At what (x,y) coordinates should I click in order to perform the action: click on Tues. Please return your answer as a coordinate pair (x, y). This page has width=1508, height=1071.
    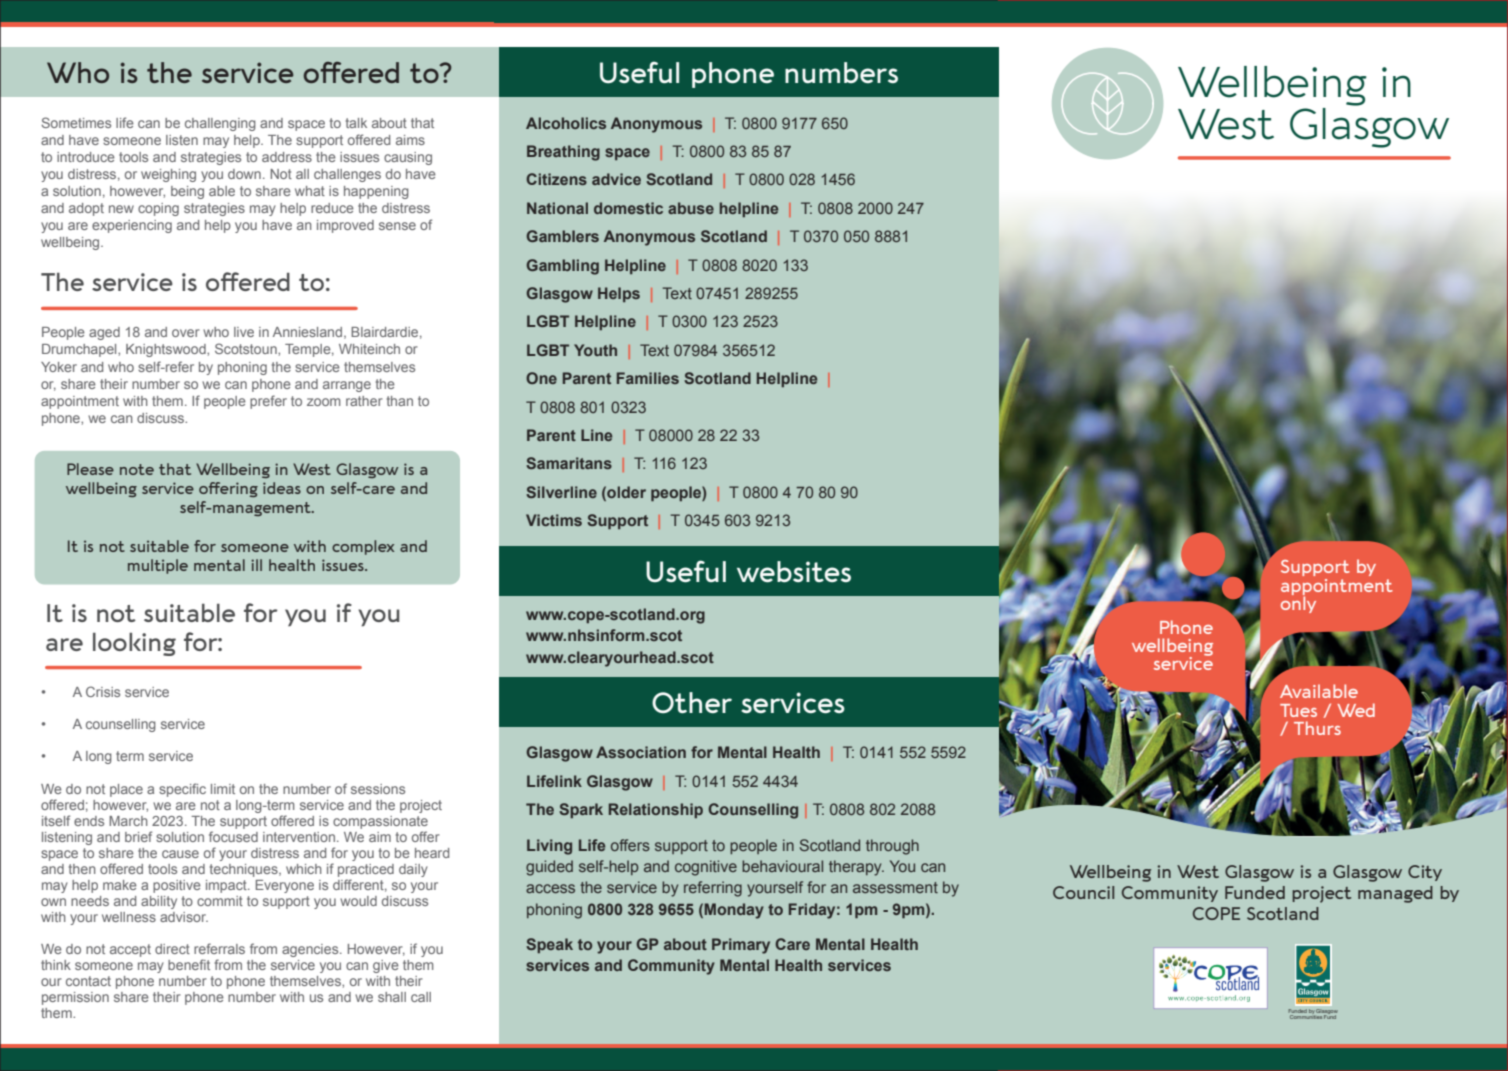
    Looking at the image, I should click on (1298, 710).
